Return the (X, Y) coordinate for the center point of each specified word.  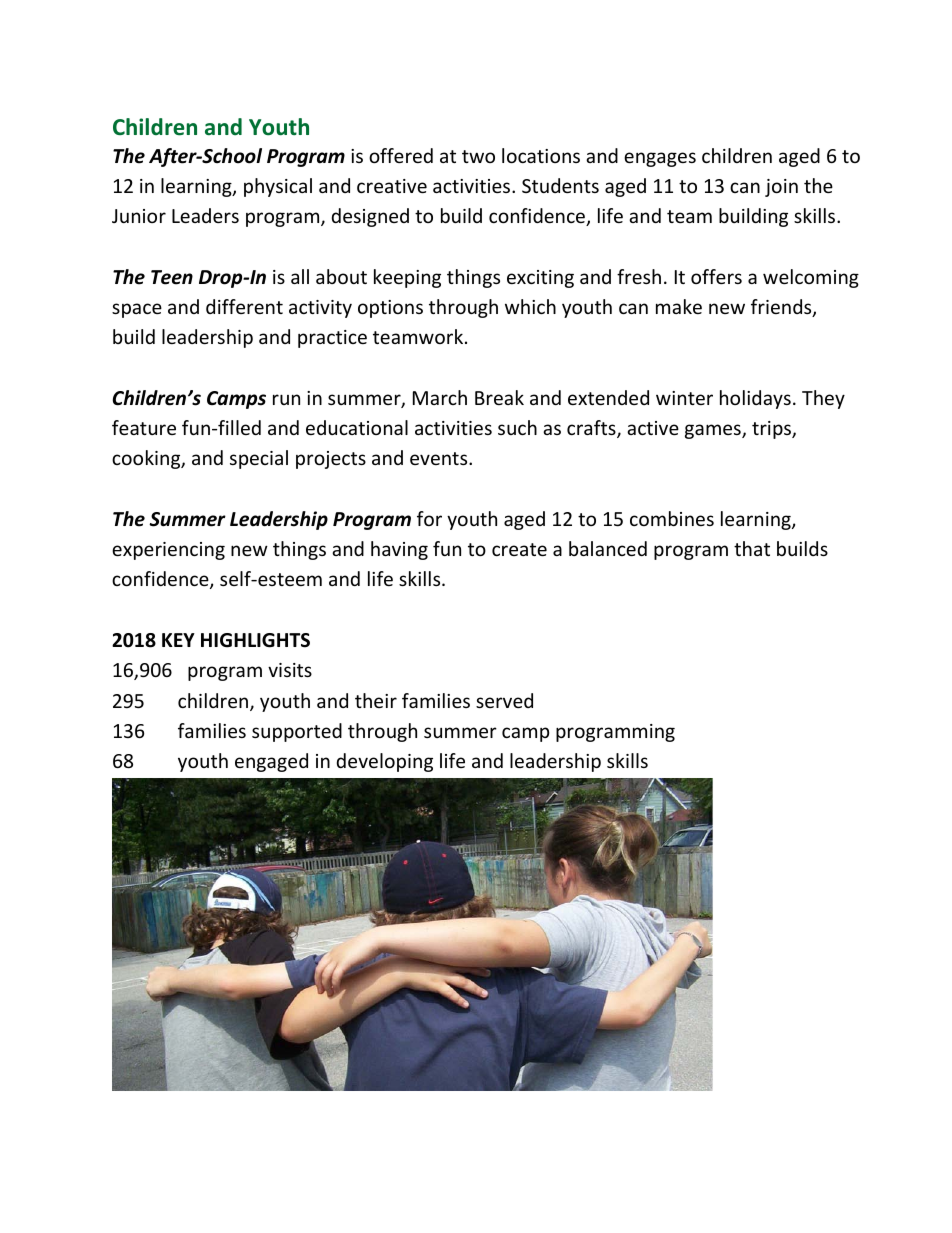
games (714, 431)
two (478, 156)
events (440, 458)
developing (385, 762)
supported (297, 732)
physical (278, 187)
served (504, 700)
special (259, 459)
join (781, 188)
